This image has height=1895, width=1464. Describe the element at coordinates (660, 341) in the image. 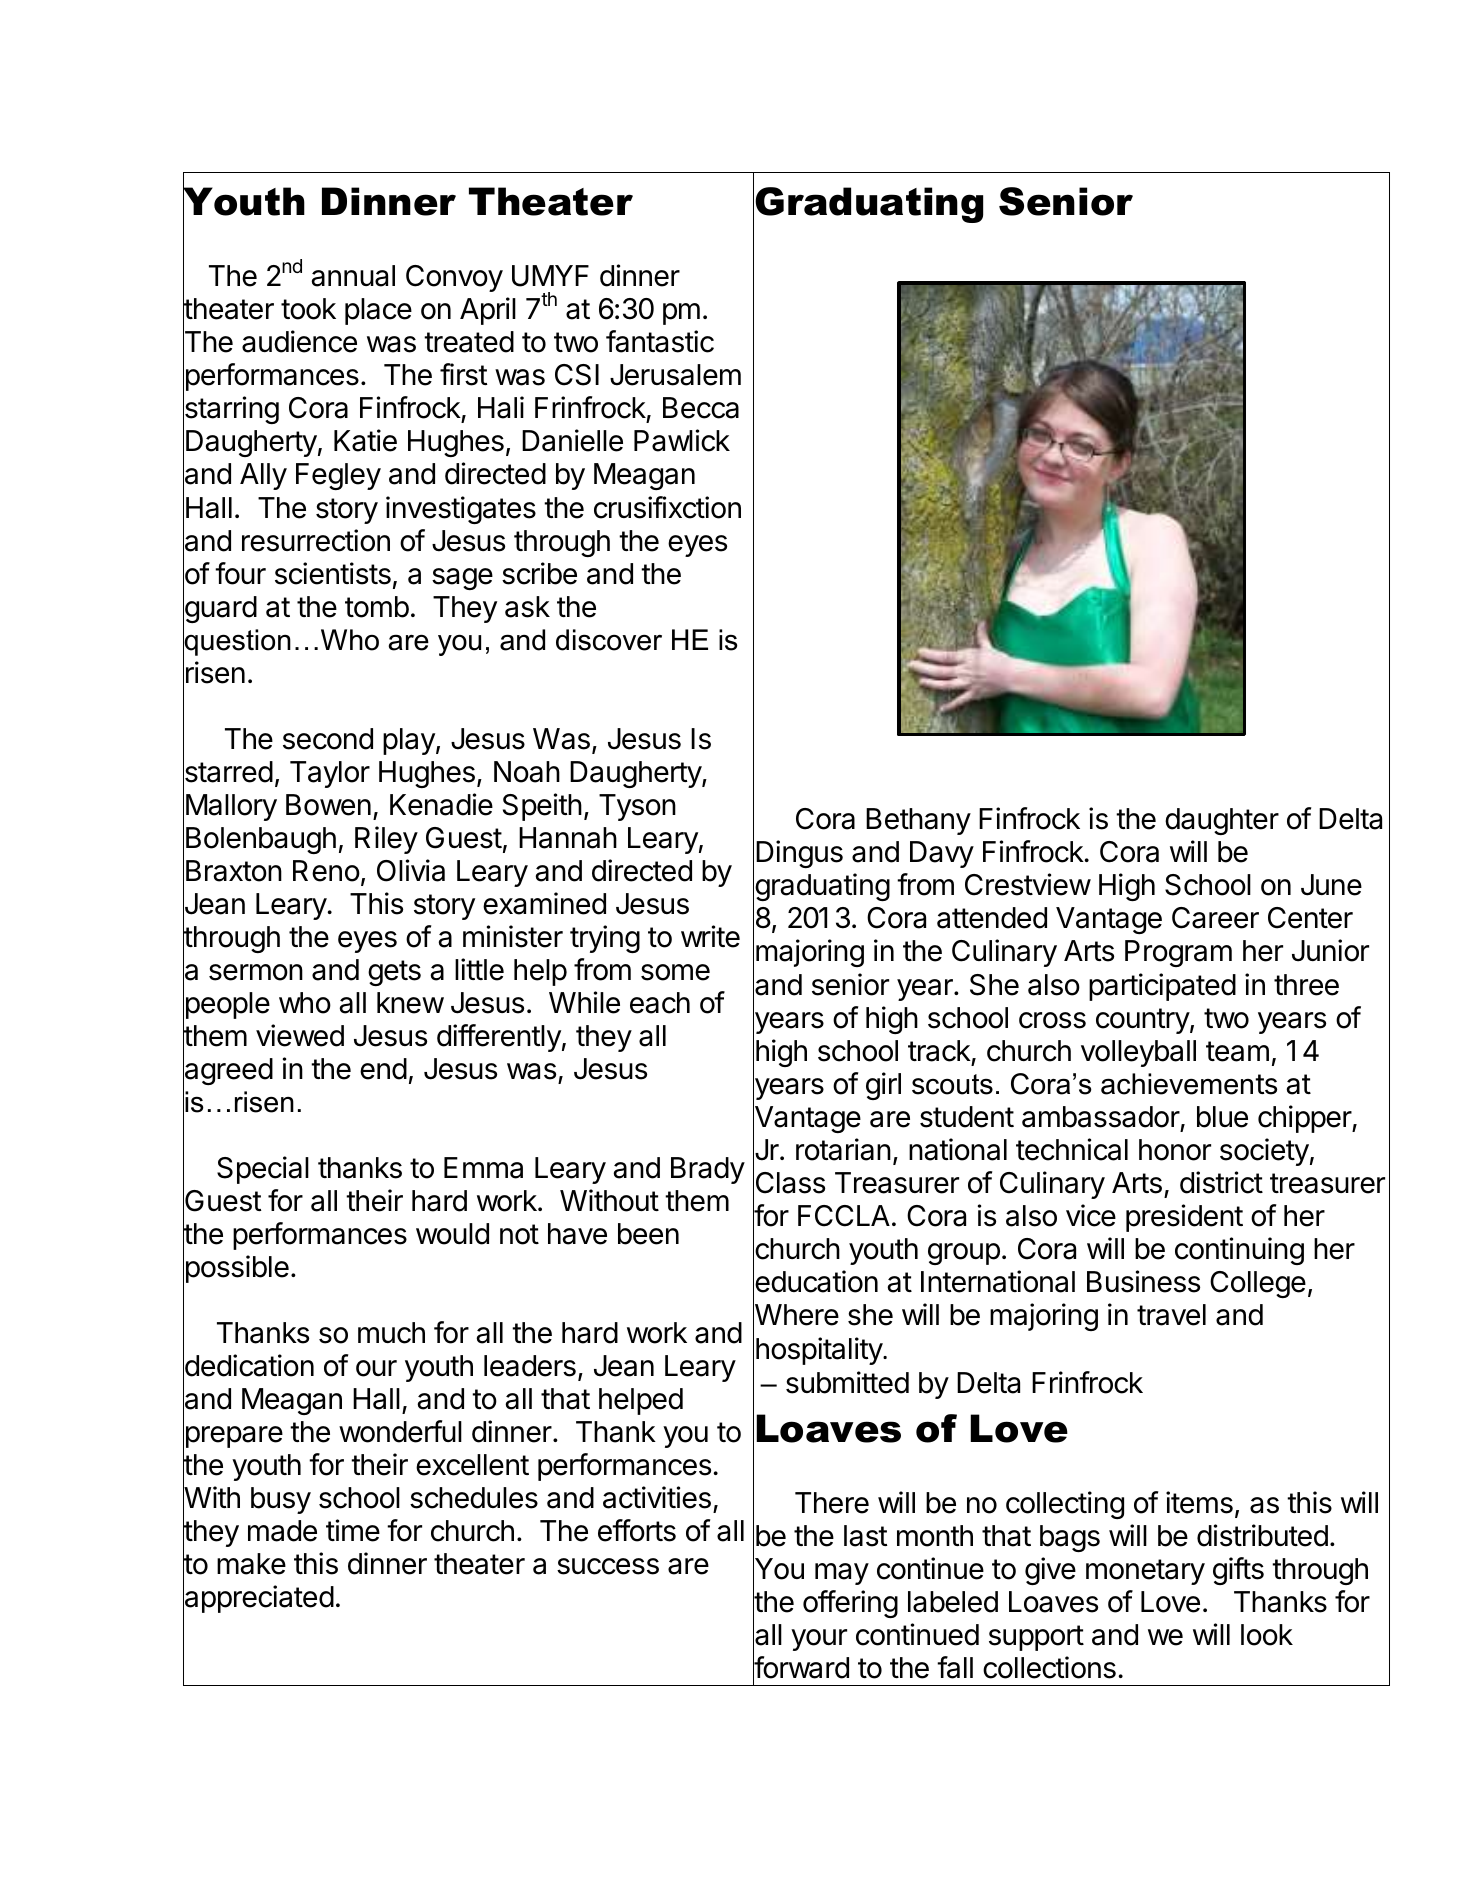

I see `fantastic` at that location.
